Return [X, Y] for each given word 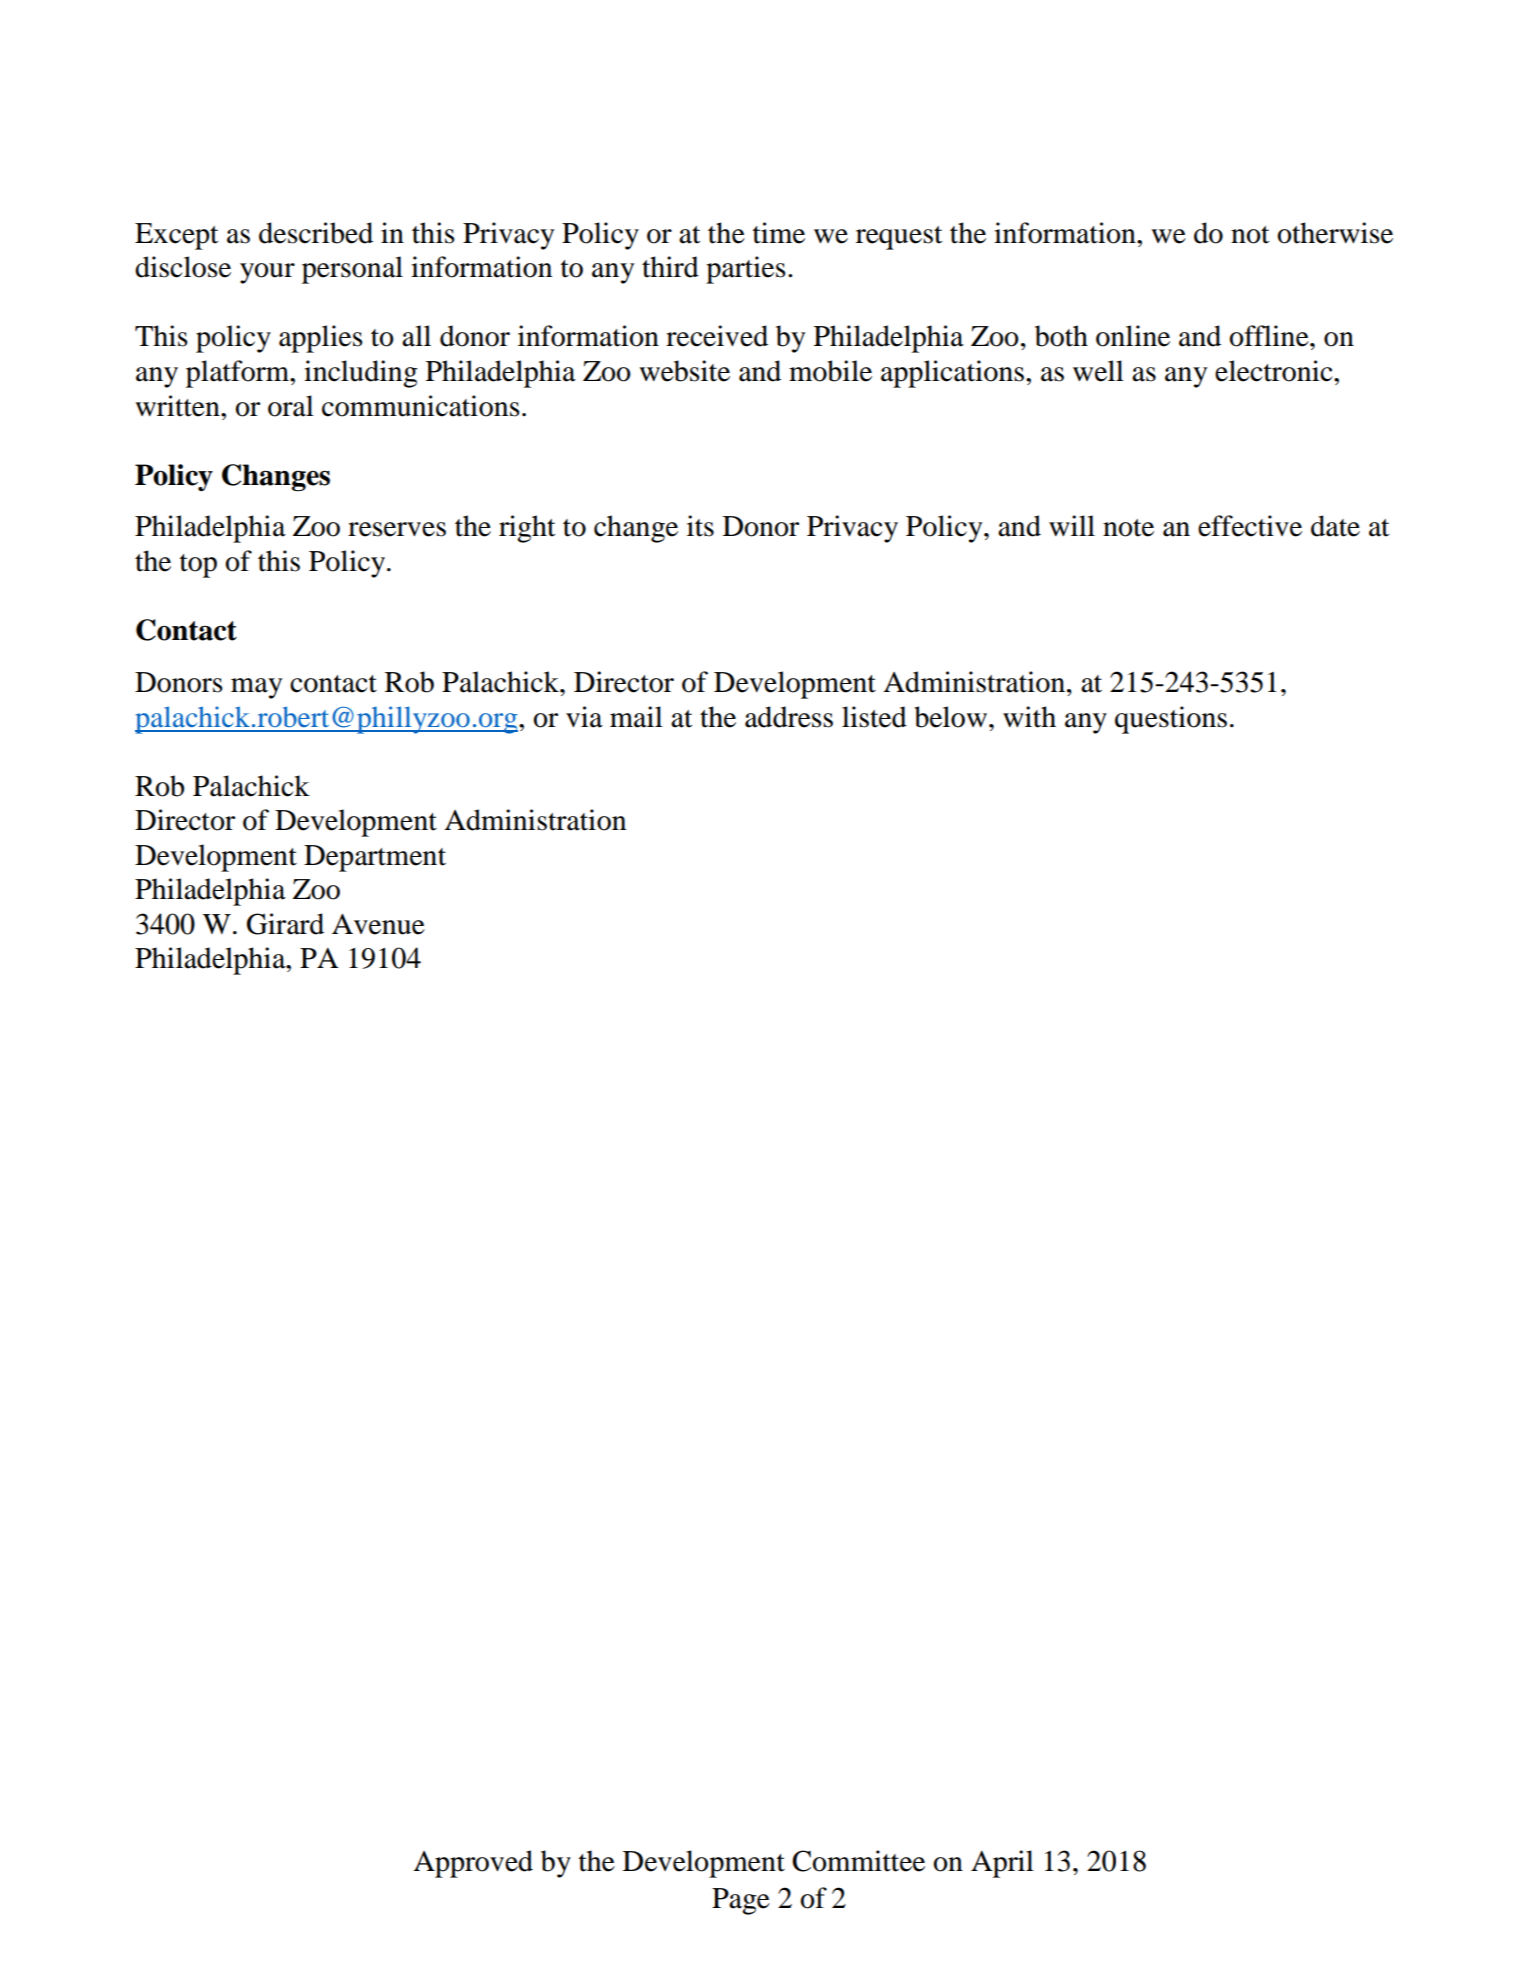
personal [352, 270]
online [1133, 336]
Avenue [378, 924]
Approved [473, 1864]
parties [746, 270]
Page [741, 1901]
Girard [285, 924]
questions [1171, 720]
